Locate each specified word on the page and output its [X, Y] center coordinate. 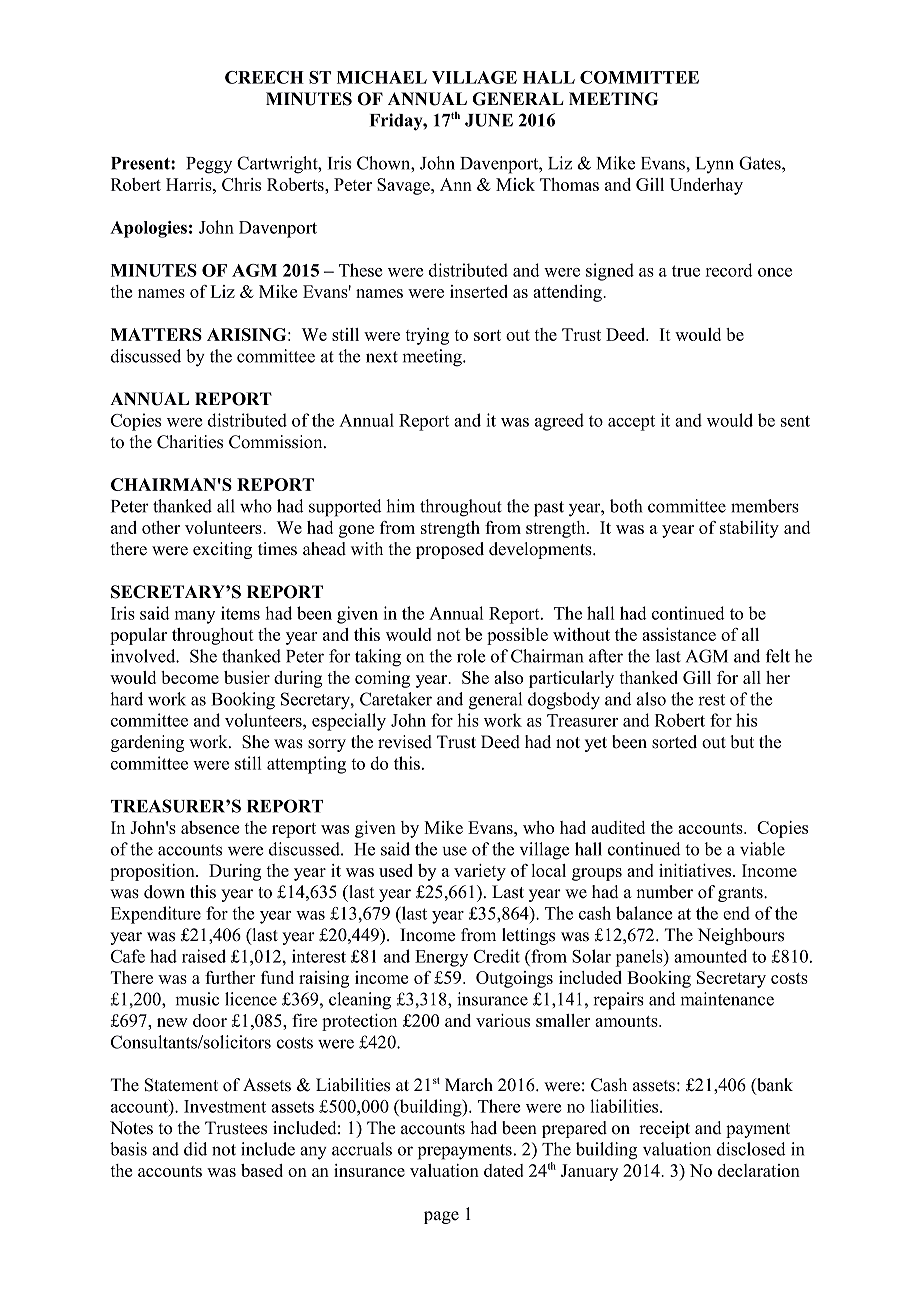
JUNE [489, 120]
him [400, 506]
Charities [190, 442]
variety [480, 872]
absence [210, 827]
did [195, 1149]
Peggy [209, 165]
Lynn [715, 165]
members [765, 506]
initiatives [696, 870]
